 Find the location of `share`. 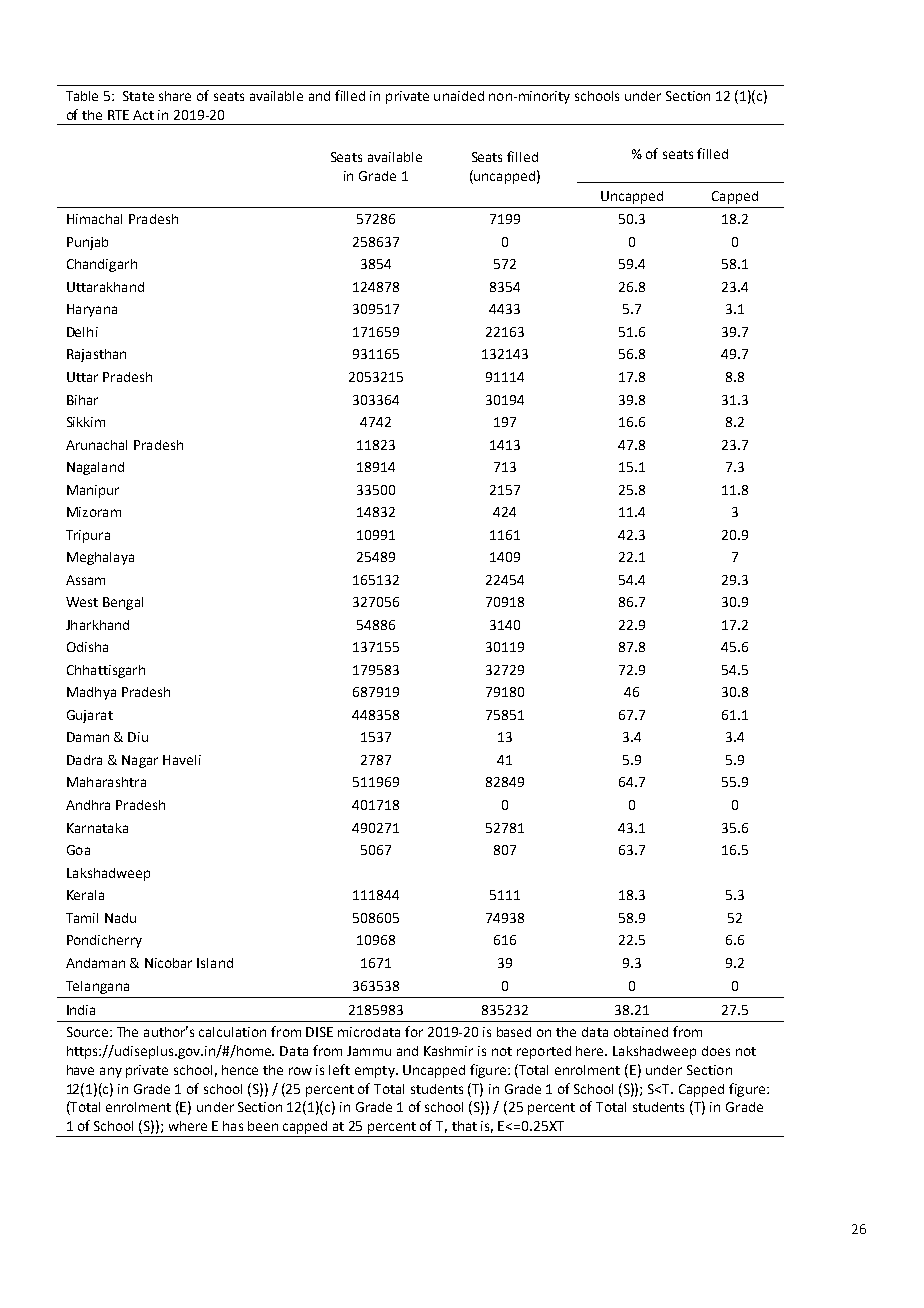

share is located at coordinates (175, 96).
